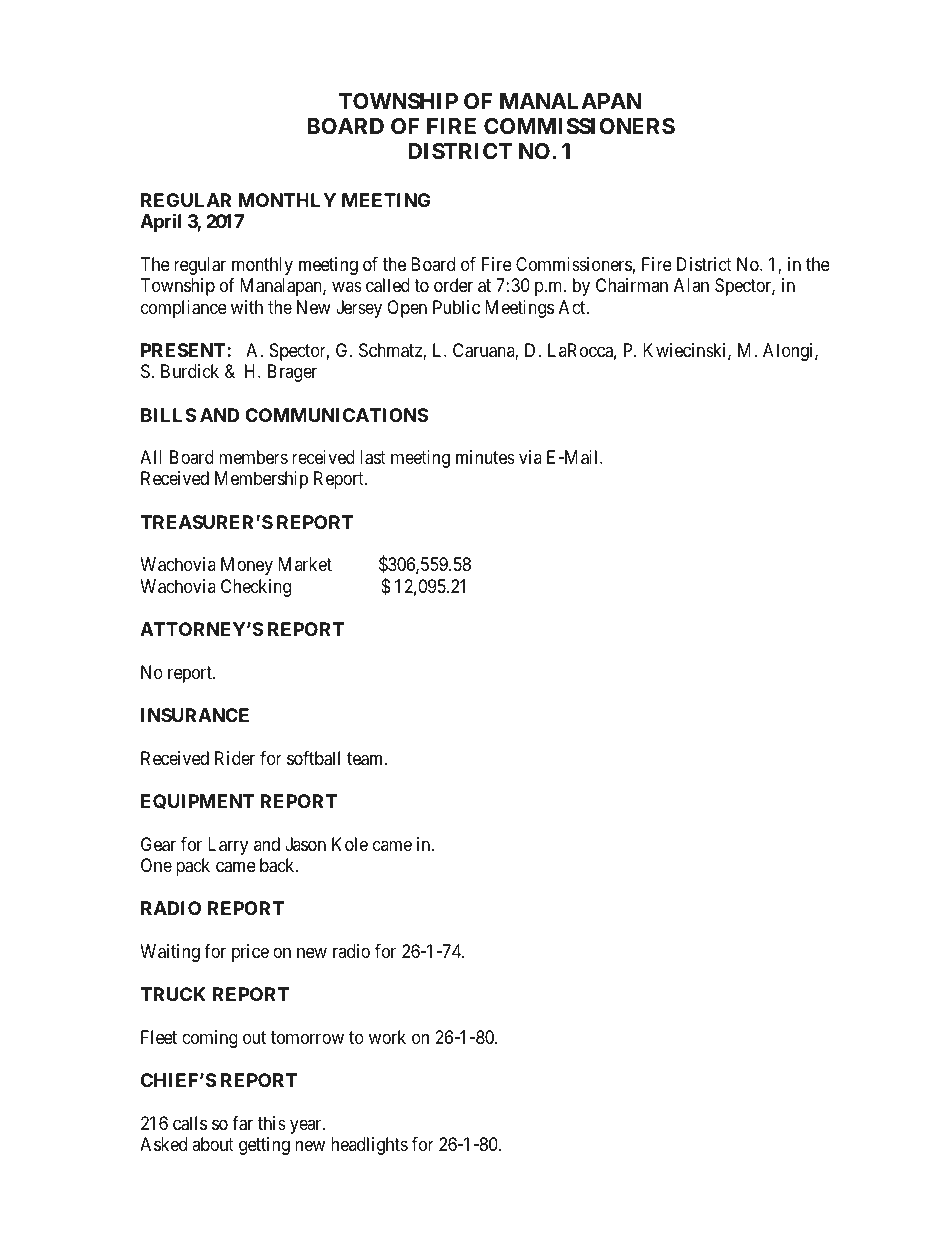 Image resolution: width=952 pixels, height=1233 pixels. I want to click on Jason, so click(305, 844).
